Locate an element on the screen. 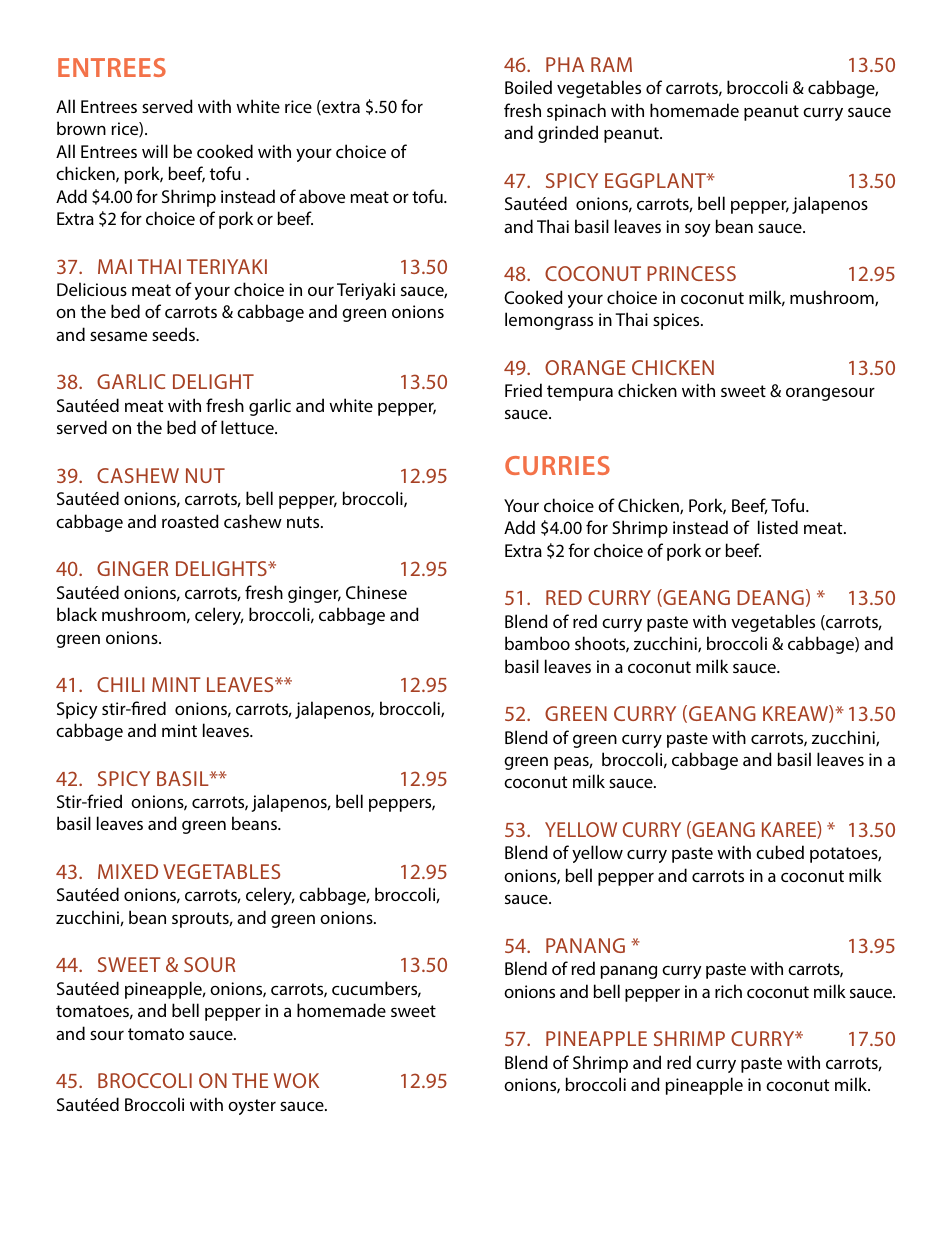 The height and width of the screenshot is (1233, 952). listed is located at coordinates (778, 527).
